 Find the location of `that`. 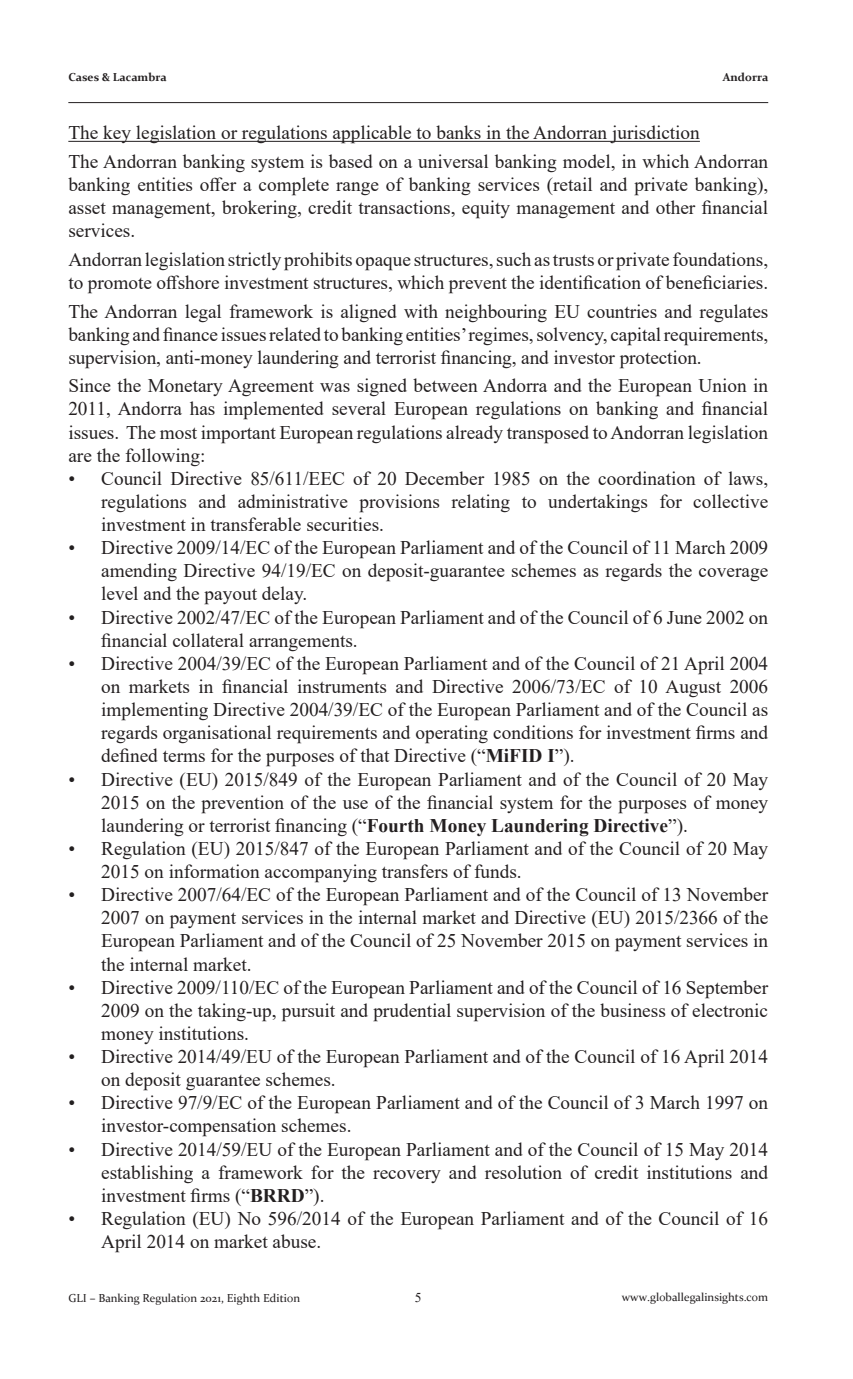

that is located at coordinates (374, 755).
